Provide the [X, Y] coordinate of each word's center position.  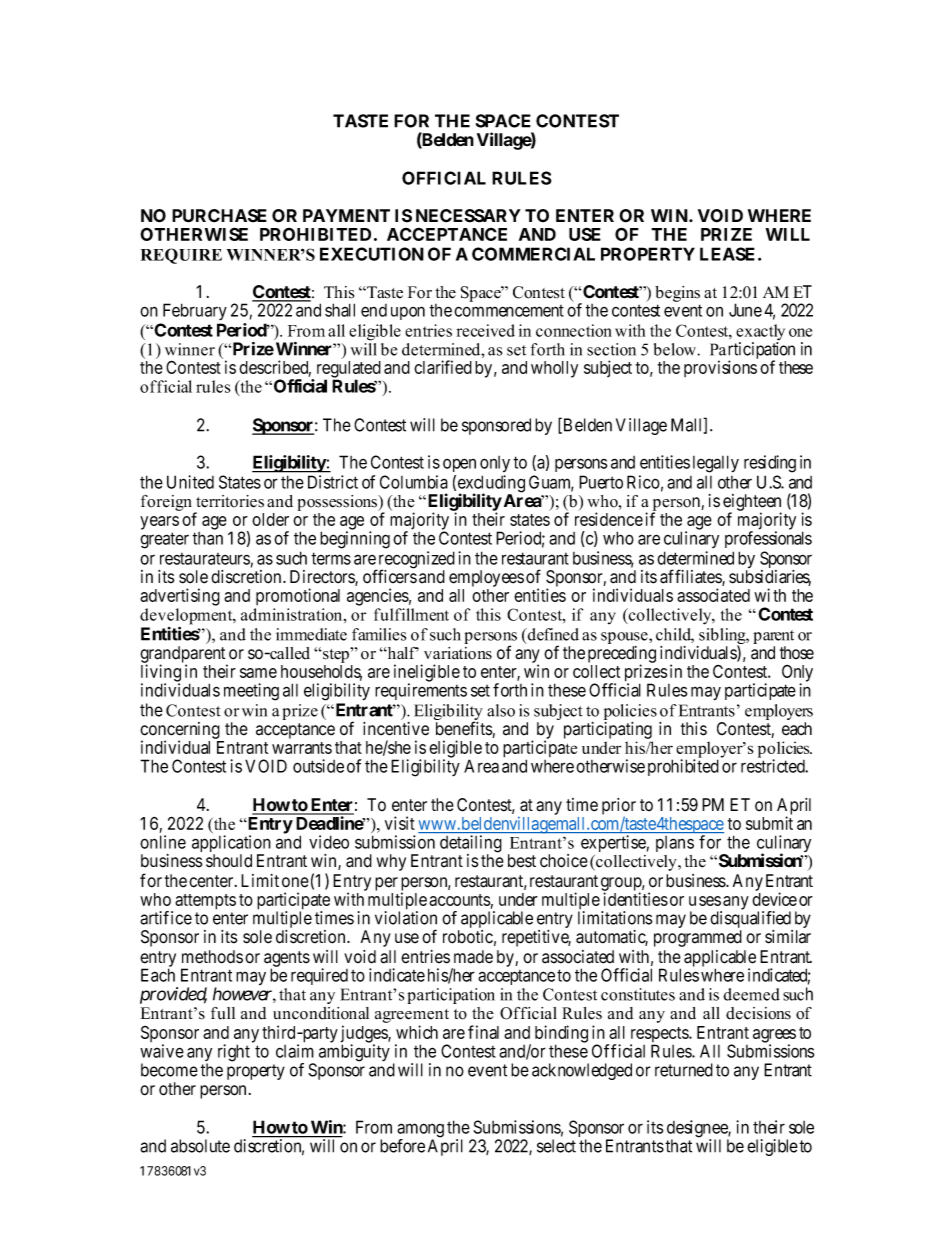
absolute [200, 1146]
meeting [251, 692]
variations [458, 653]
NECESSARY [468, 216]
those [797, 653]
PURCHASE [219, 216]
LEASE [727, 254]
